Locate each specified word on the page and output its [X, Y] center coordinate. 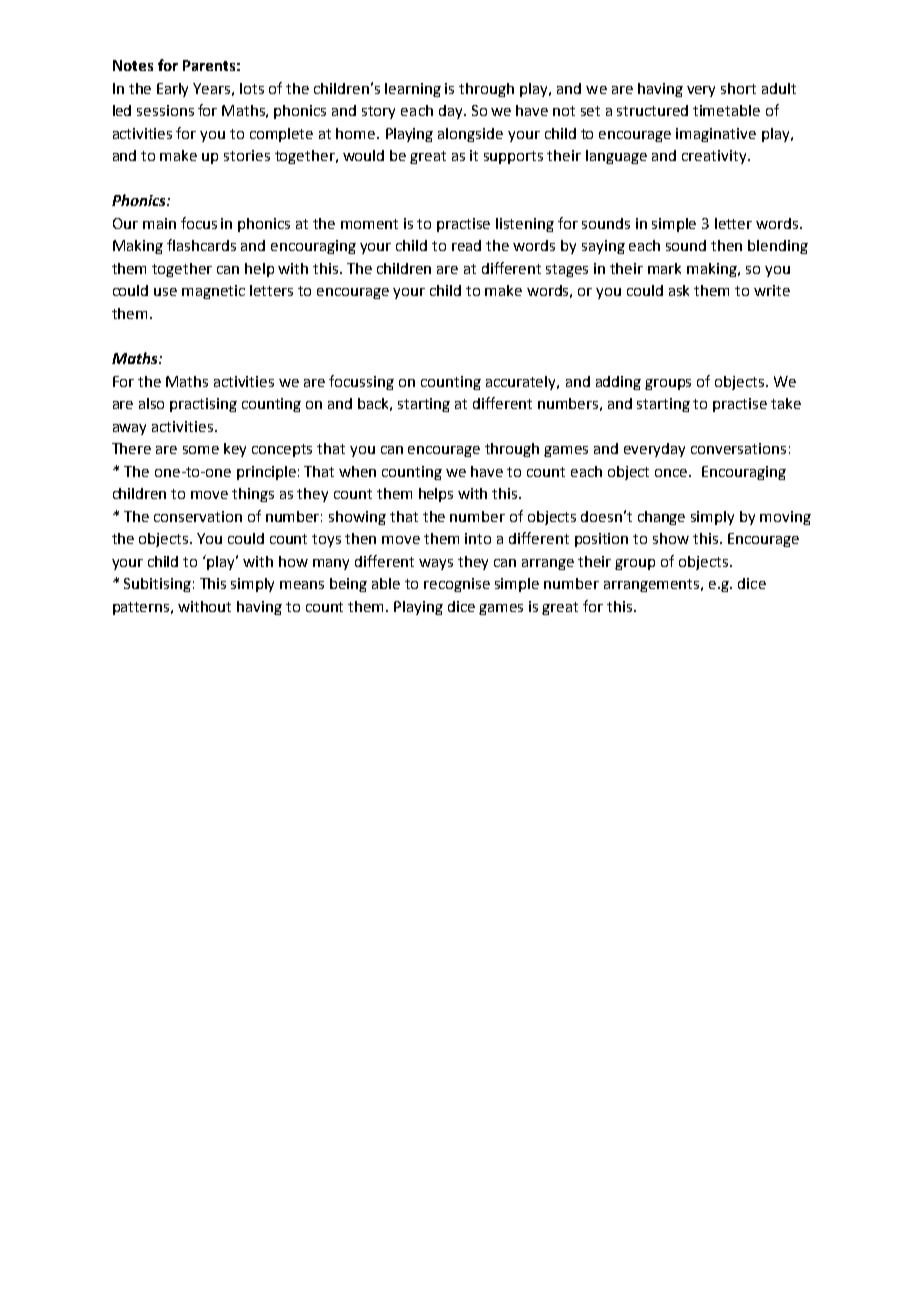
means [302, 585]
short [738, 88]
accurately [522, 383]
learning [413, 90]
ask [679, 290]
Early [172, 90]
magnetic [213, 292]
